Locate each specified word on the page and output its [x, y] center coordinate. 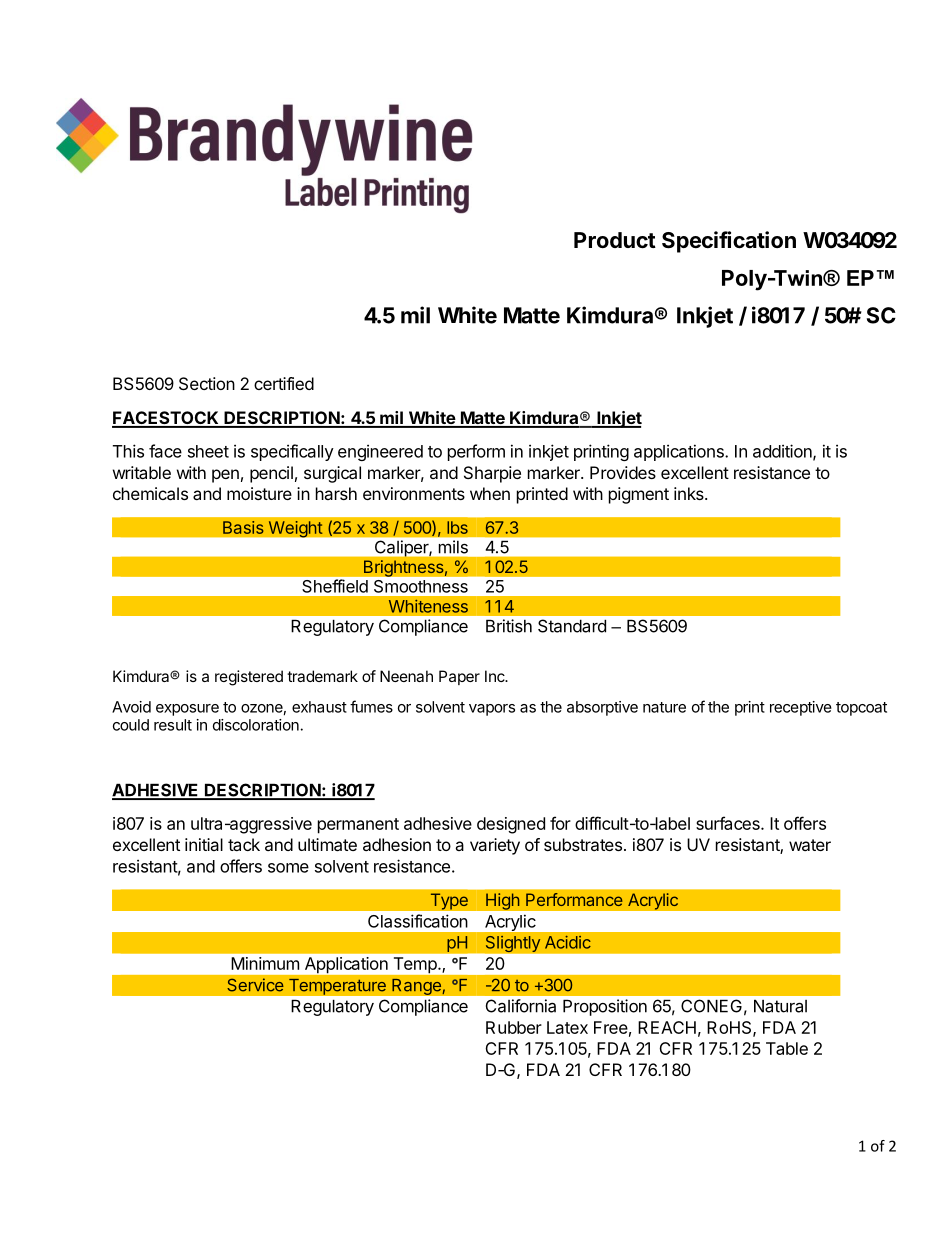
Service [255, 985]
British [509, 626]
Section [207, 383]
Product [615, 240]
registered [249, 678]
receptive [801, 708]
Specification [729, 242]
